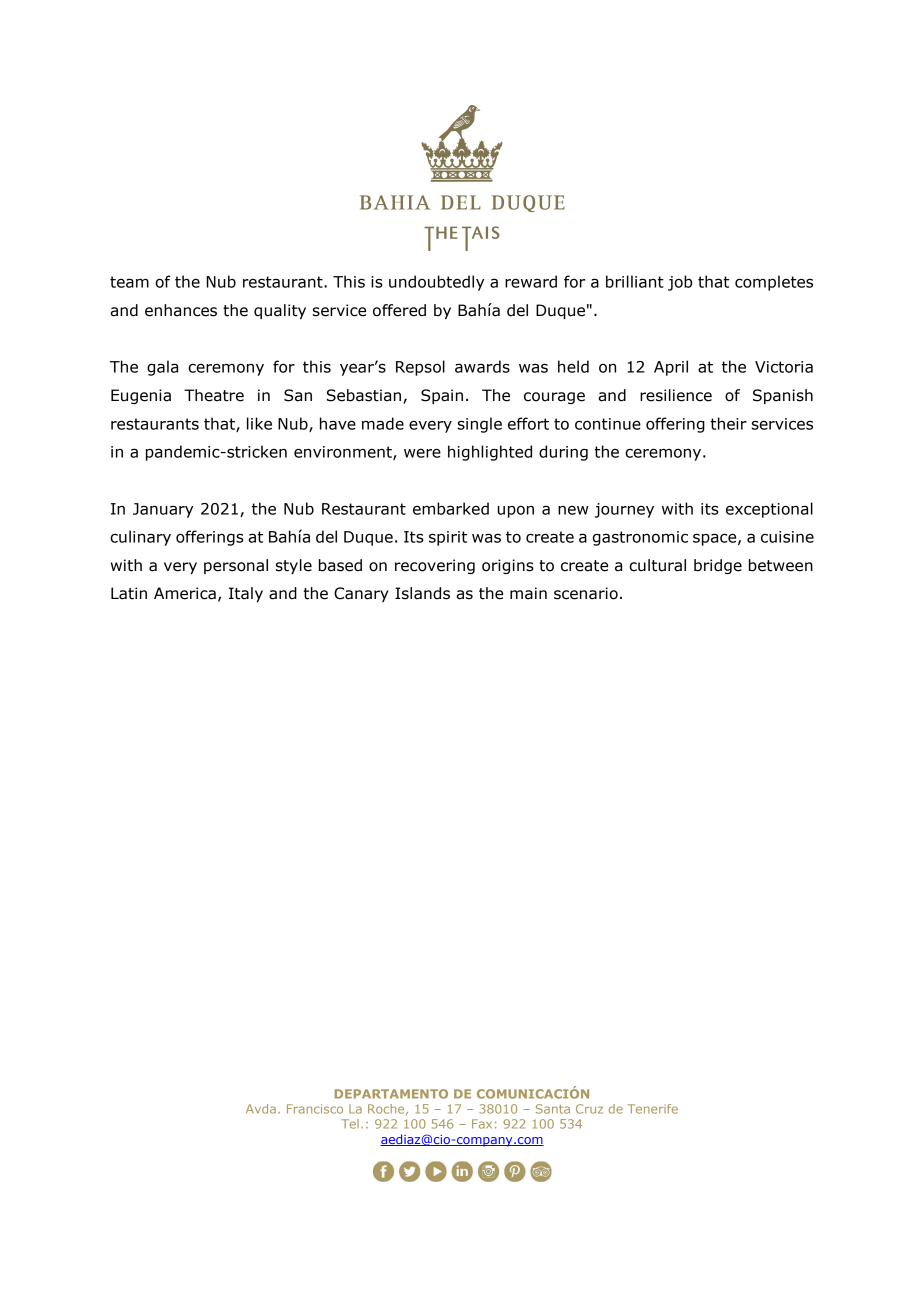 This image has width=924, height=1308. I want to click on job, so click(680, 283).
